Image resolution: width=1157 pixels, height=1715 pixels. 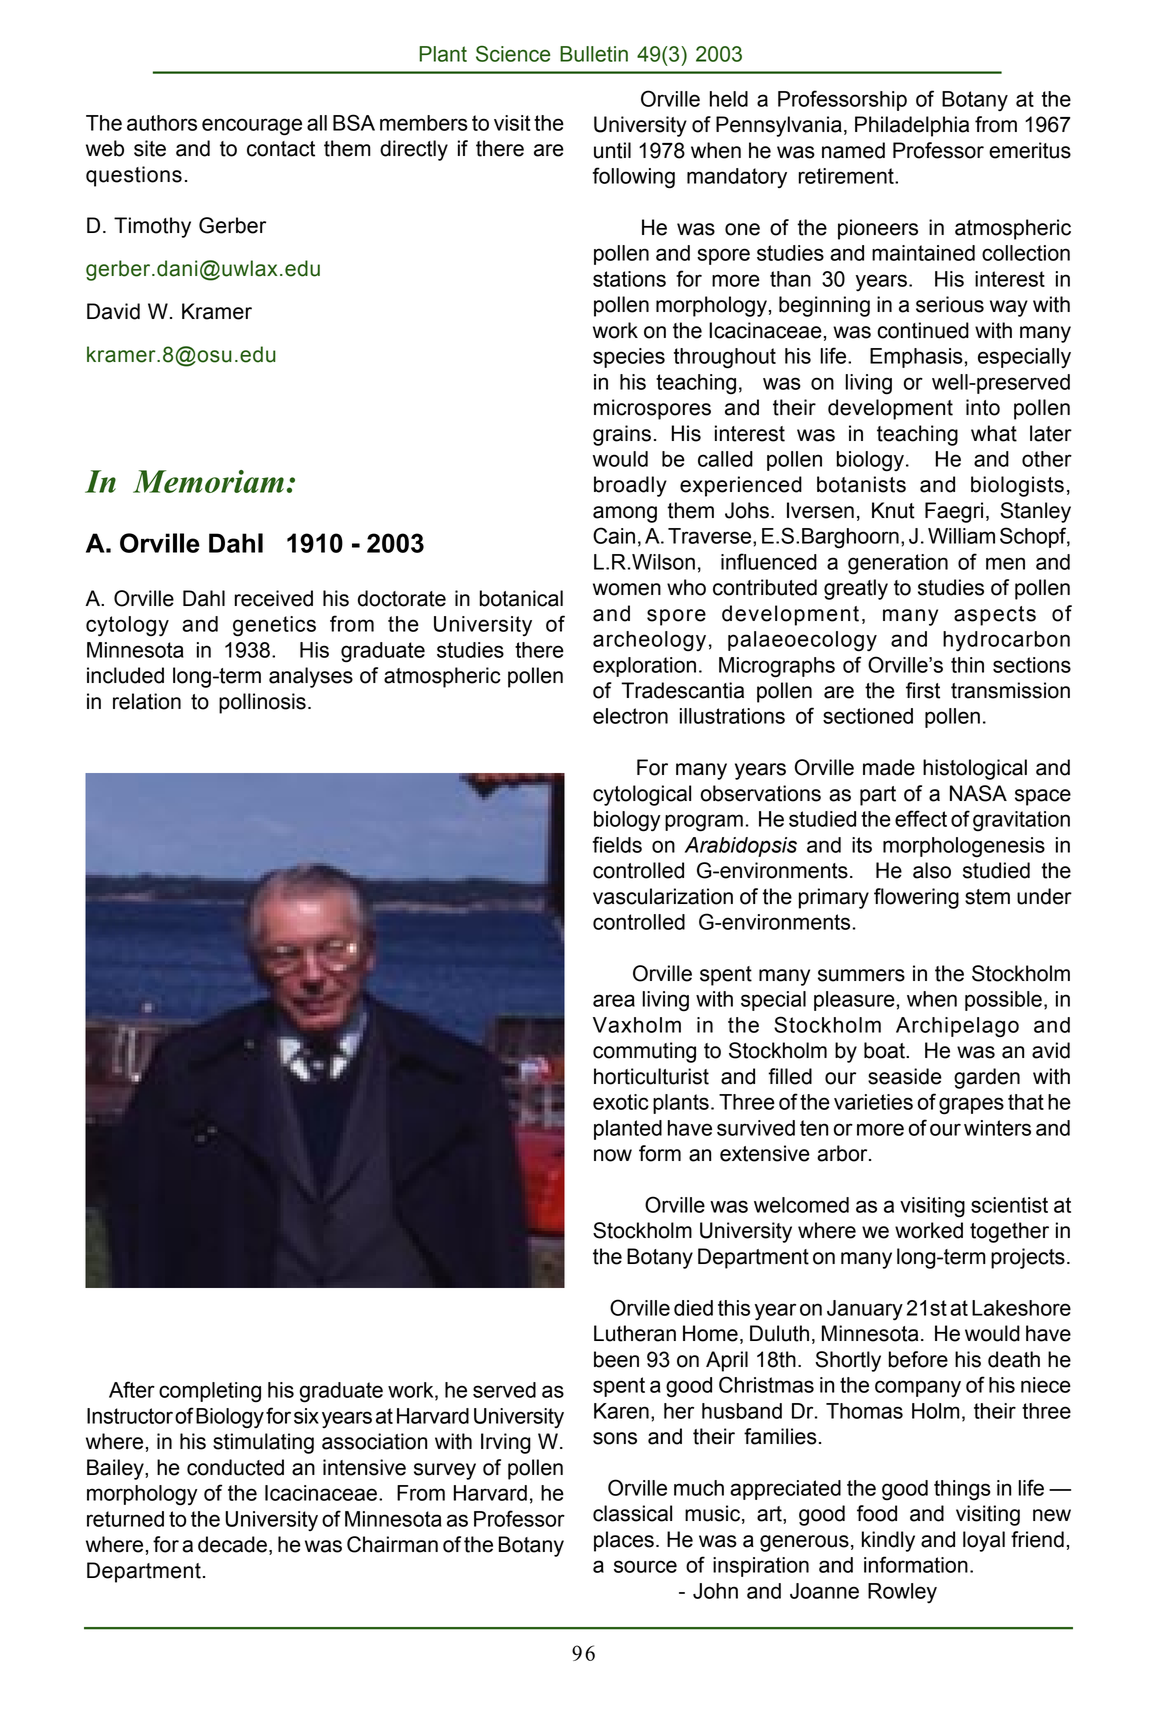 I want to click on received, so click(x=274, y=598).
